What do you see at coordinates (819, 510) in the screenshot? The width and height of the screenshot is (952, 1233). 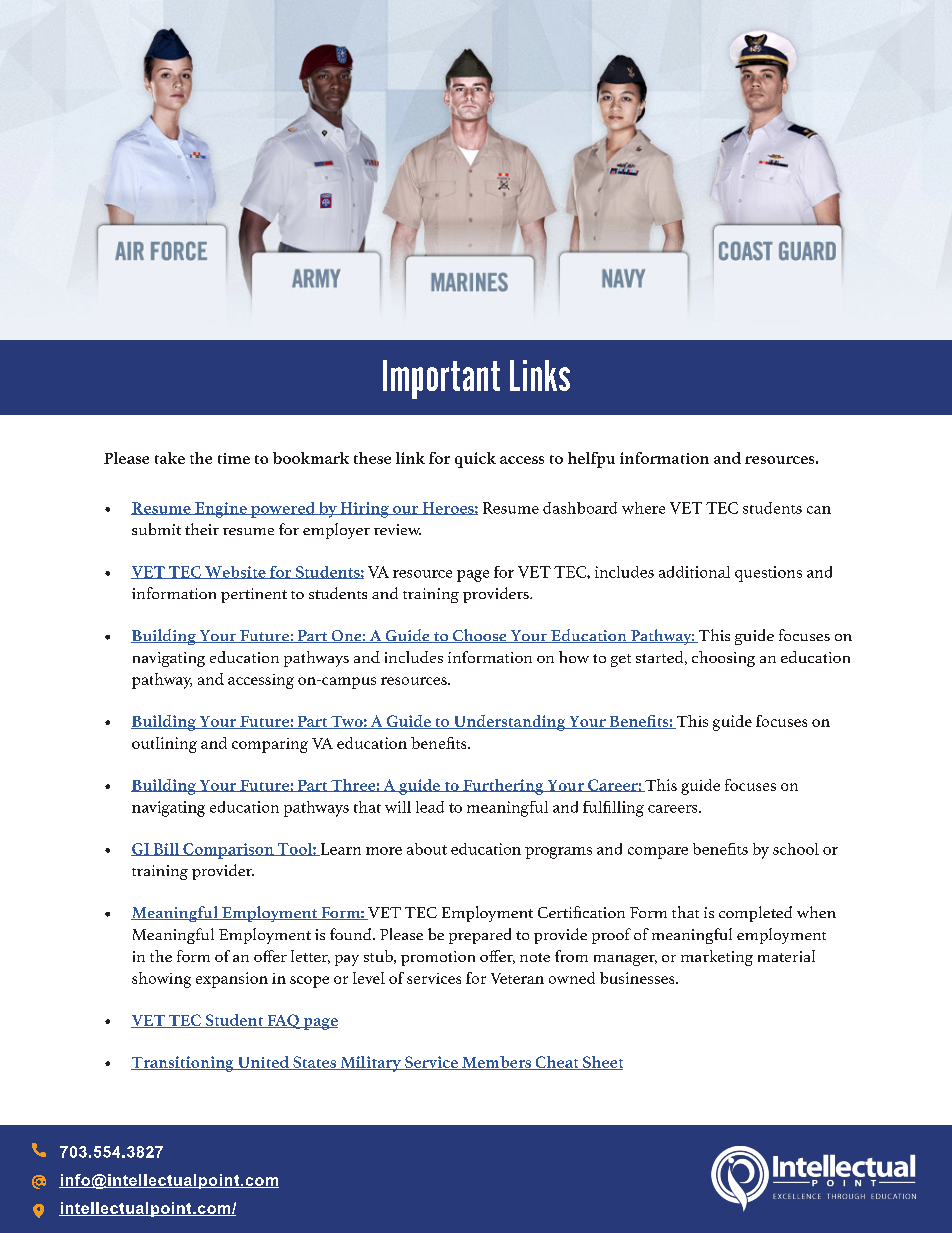 I see `can` at bounding box center [819, 510].
